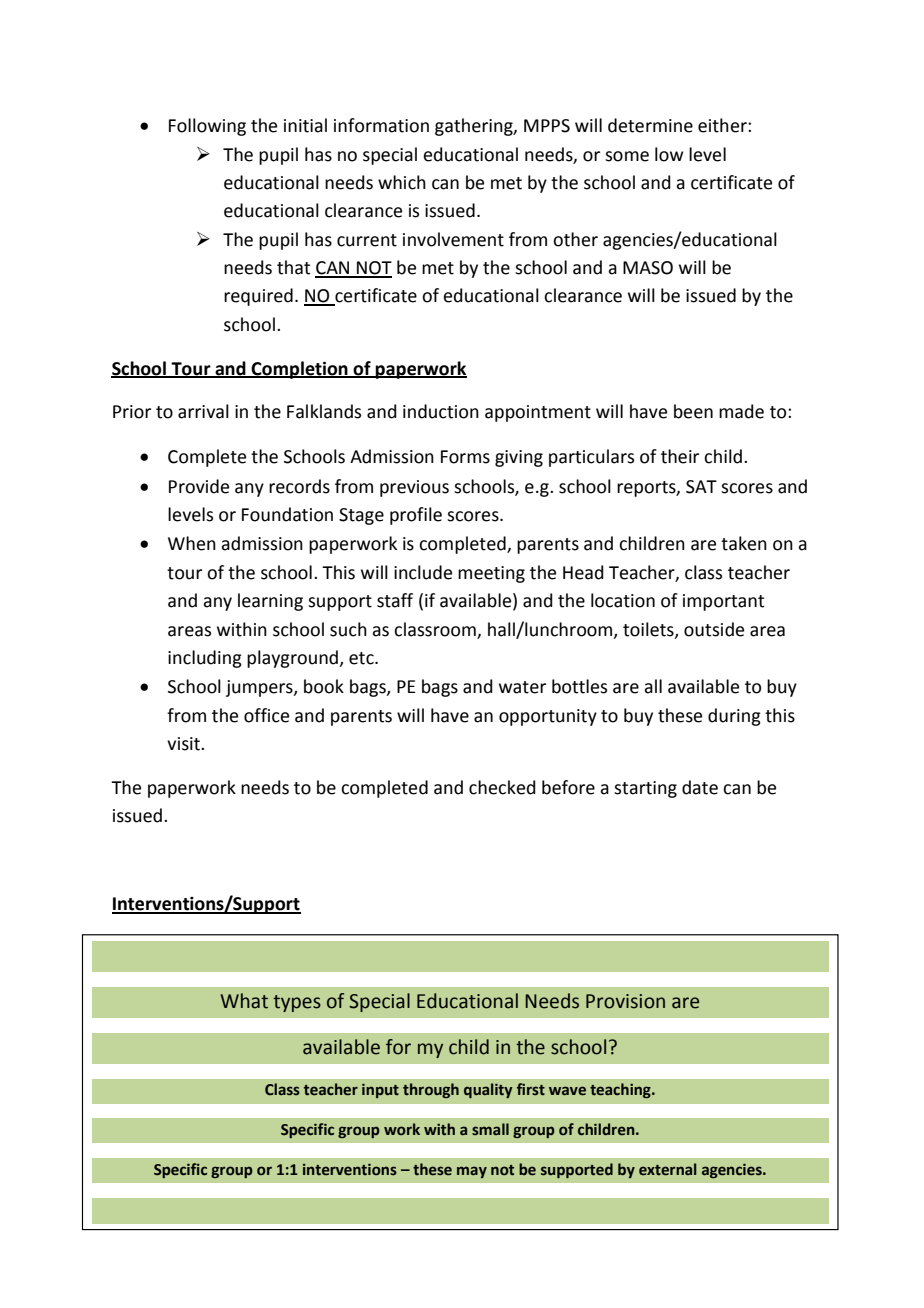  I want to click on starting, so click(645, 789).
